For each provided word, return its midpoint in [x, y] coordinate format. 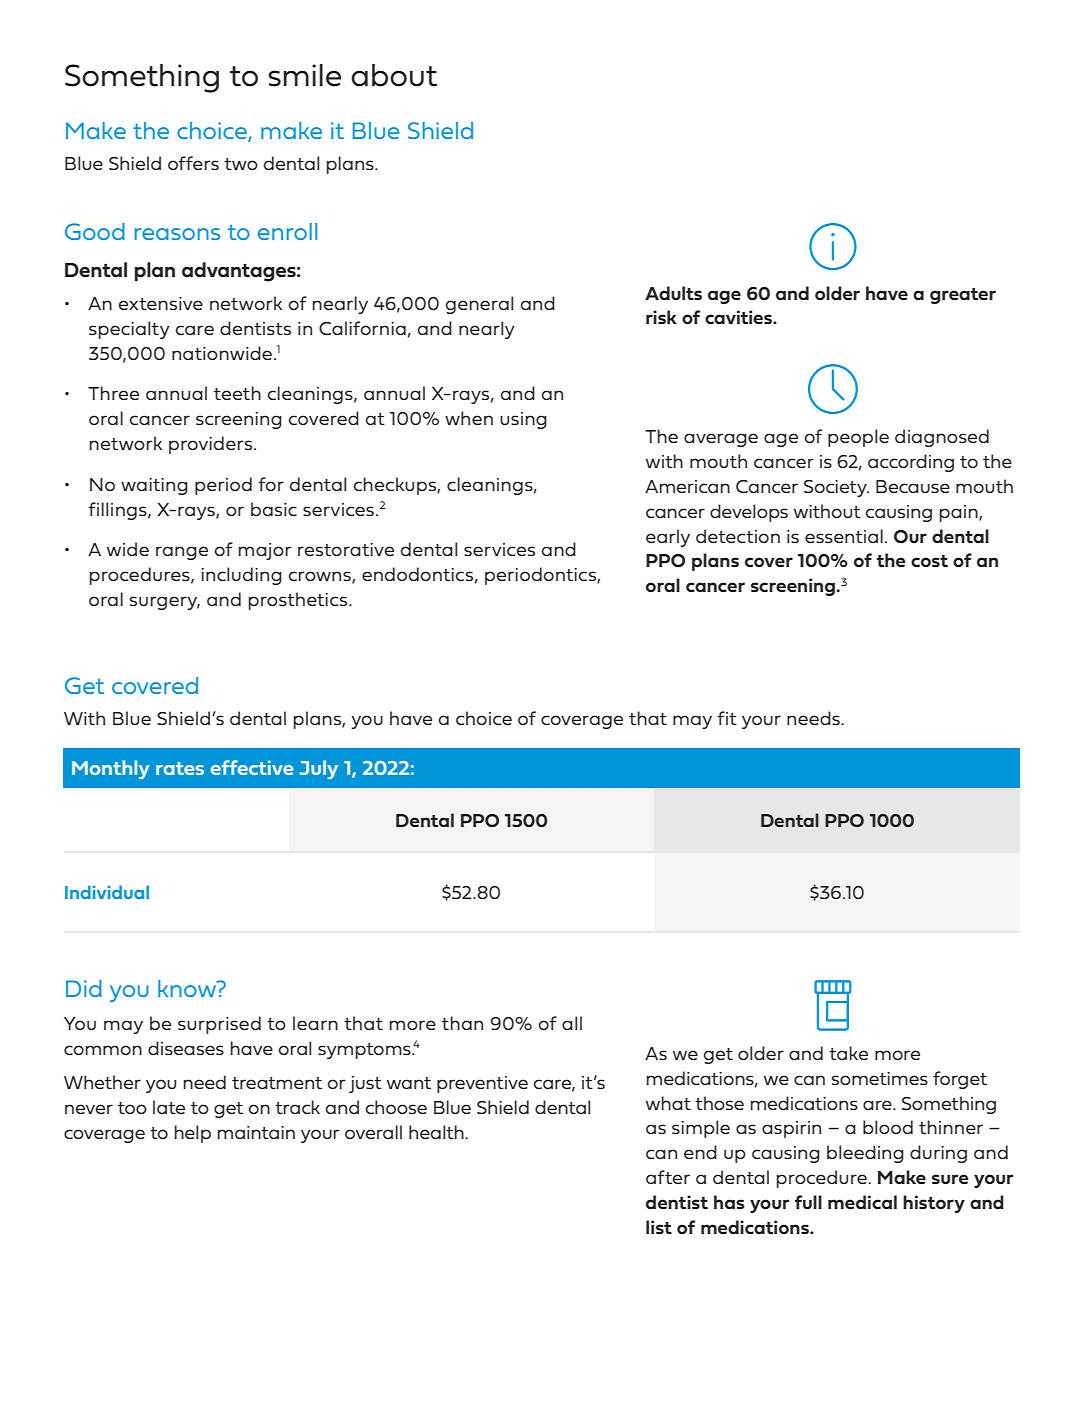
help [193, 1134]
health [437, 1132]
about [394, 75]
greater [963, 296]
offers [193, 163]
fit [727, 718]
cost [929, 561]
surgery [165, 603]
